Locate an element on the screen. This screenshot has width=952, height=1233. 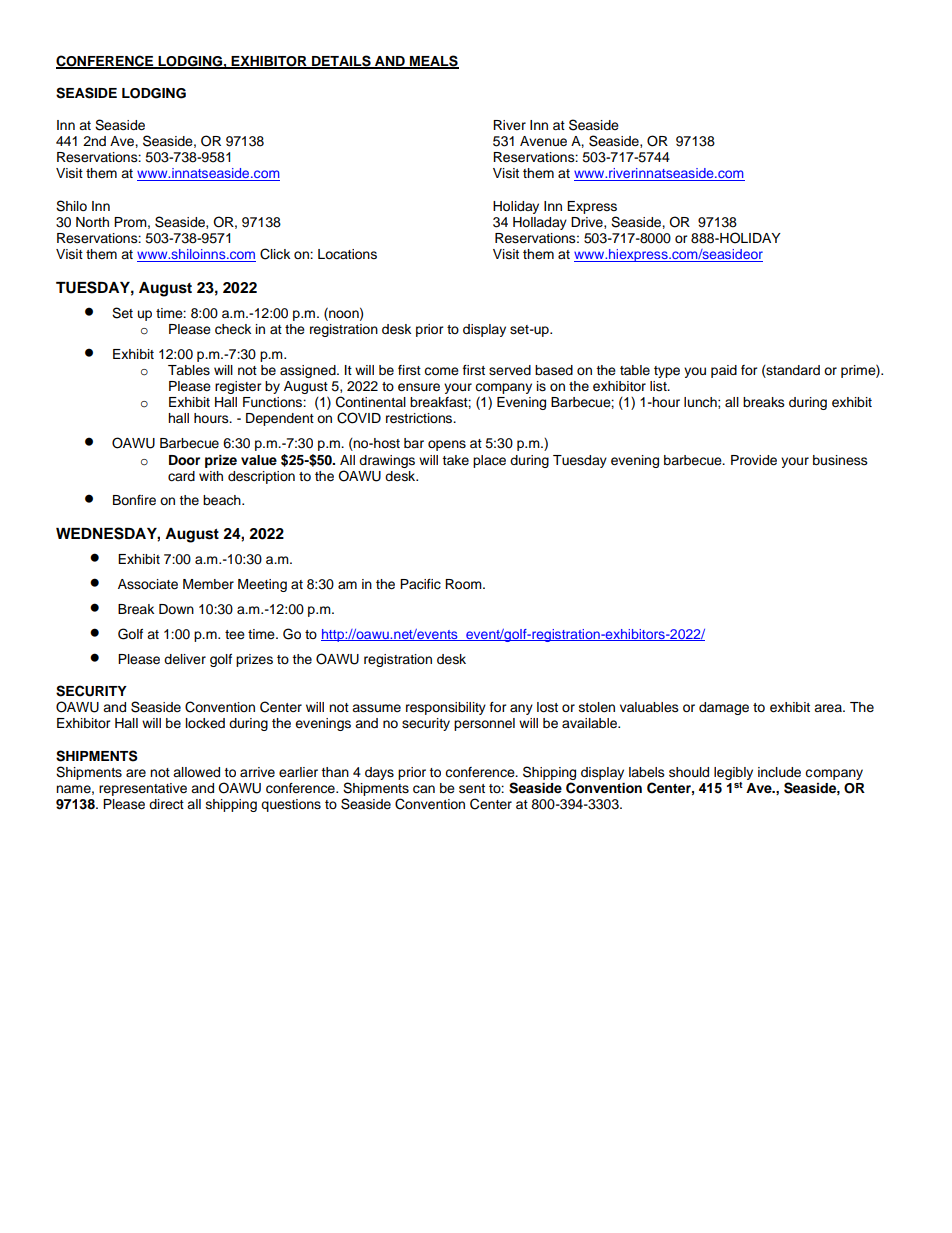
Provide is located at coordinates (754, 460).
